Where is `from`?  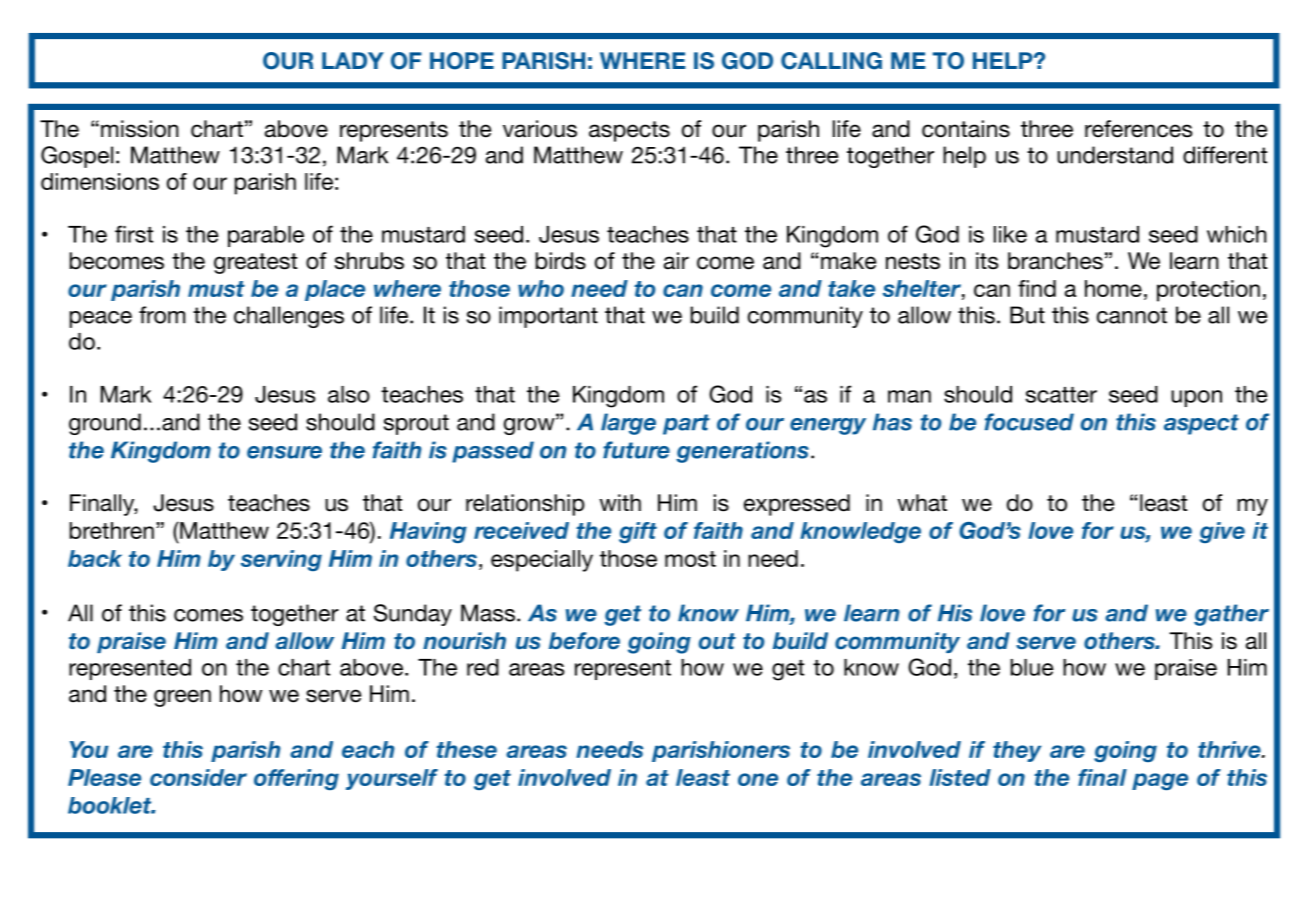
from is located at coordinates (162, 315).
